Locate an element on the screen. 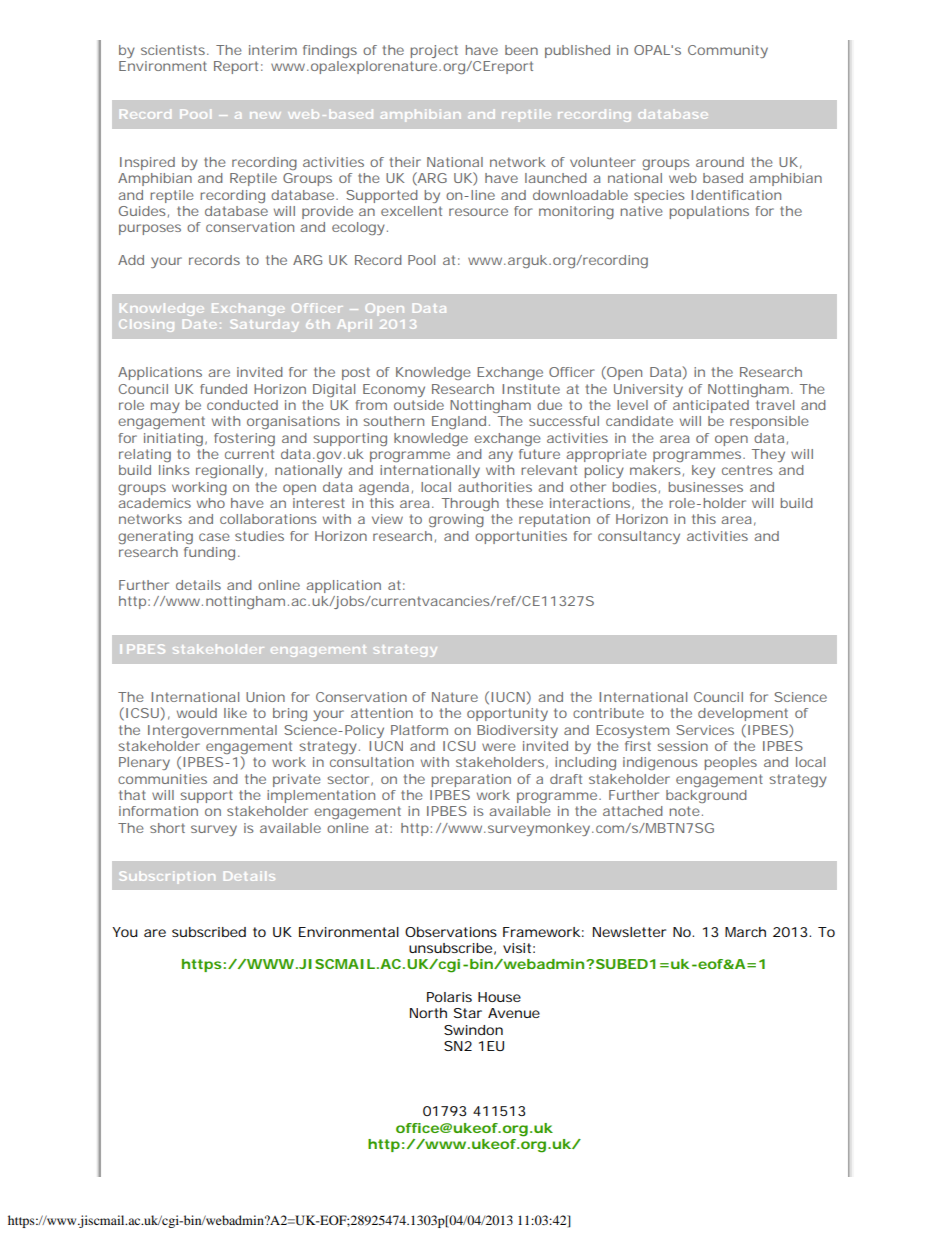 This screenshot has height=1233, width=952. scientists is located at coordinates (173, 50).
